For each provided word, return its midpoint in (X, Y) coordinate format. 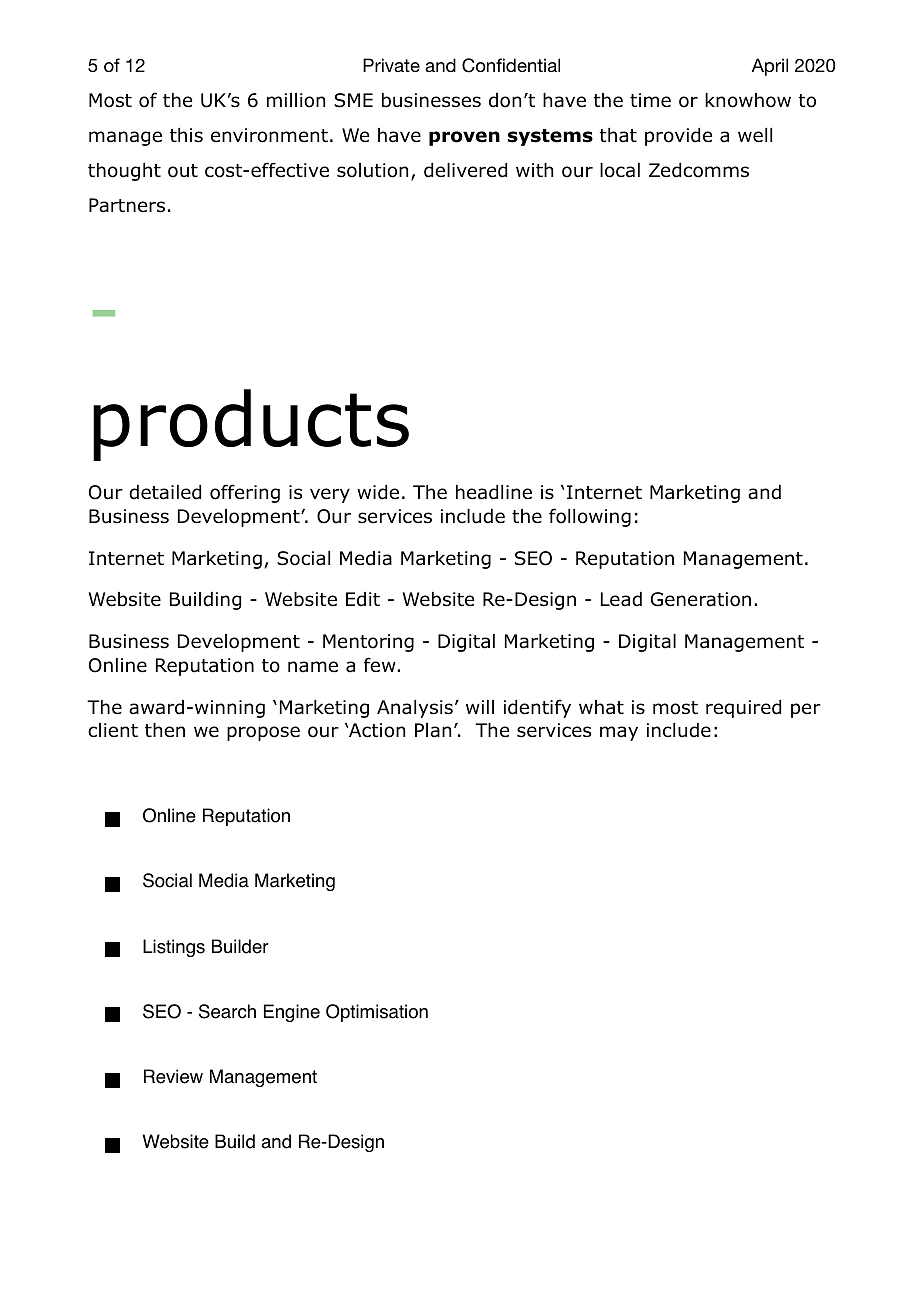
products (251, 425)
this (186, 135)
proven (464, 138)
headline (494, 492)
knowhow (748, 100)
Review (173, 1076)
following (590, 517)
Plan (433, 730)
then (165, 730)
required (743, 709)
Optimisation (377, 1013)
